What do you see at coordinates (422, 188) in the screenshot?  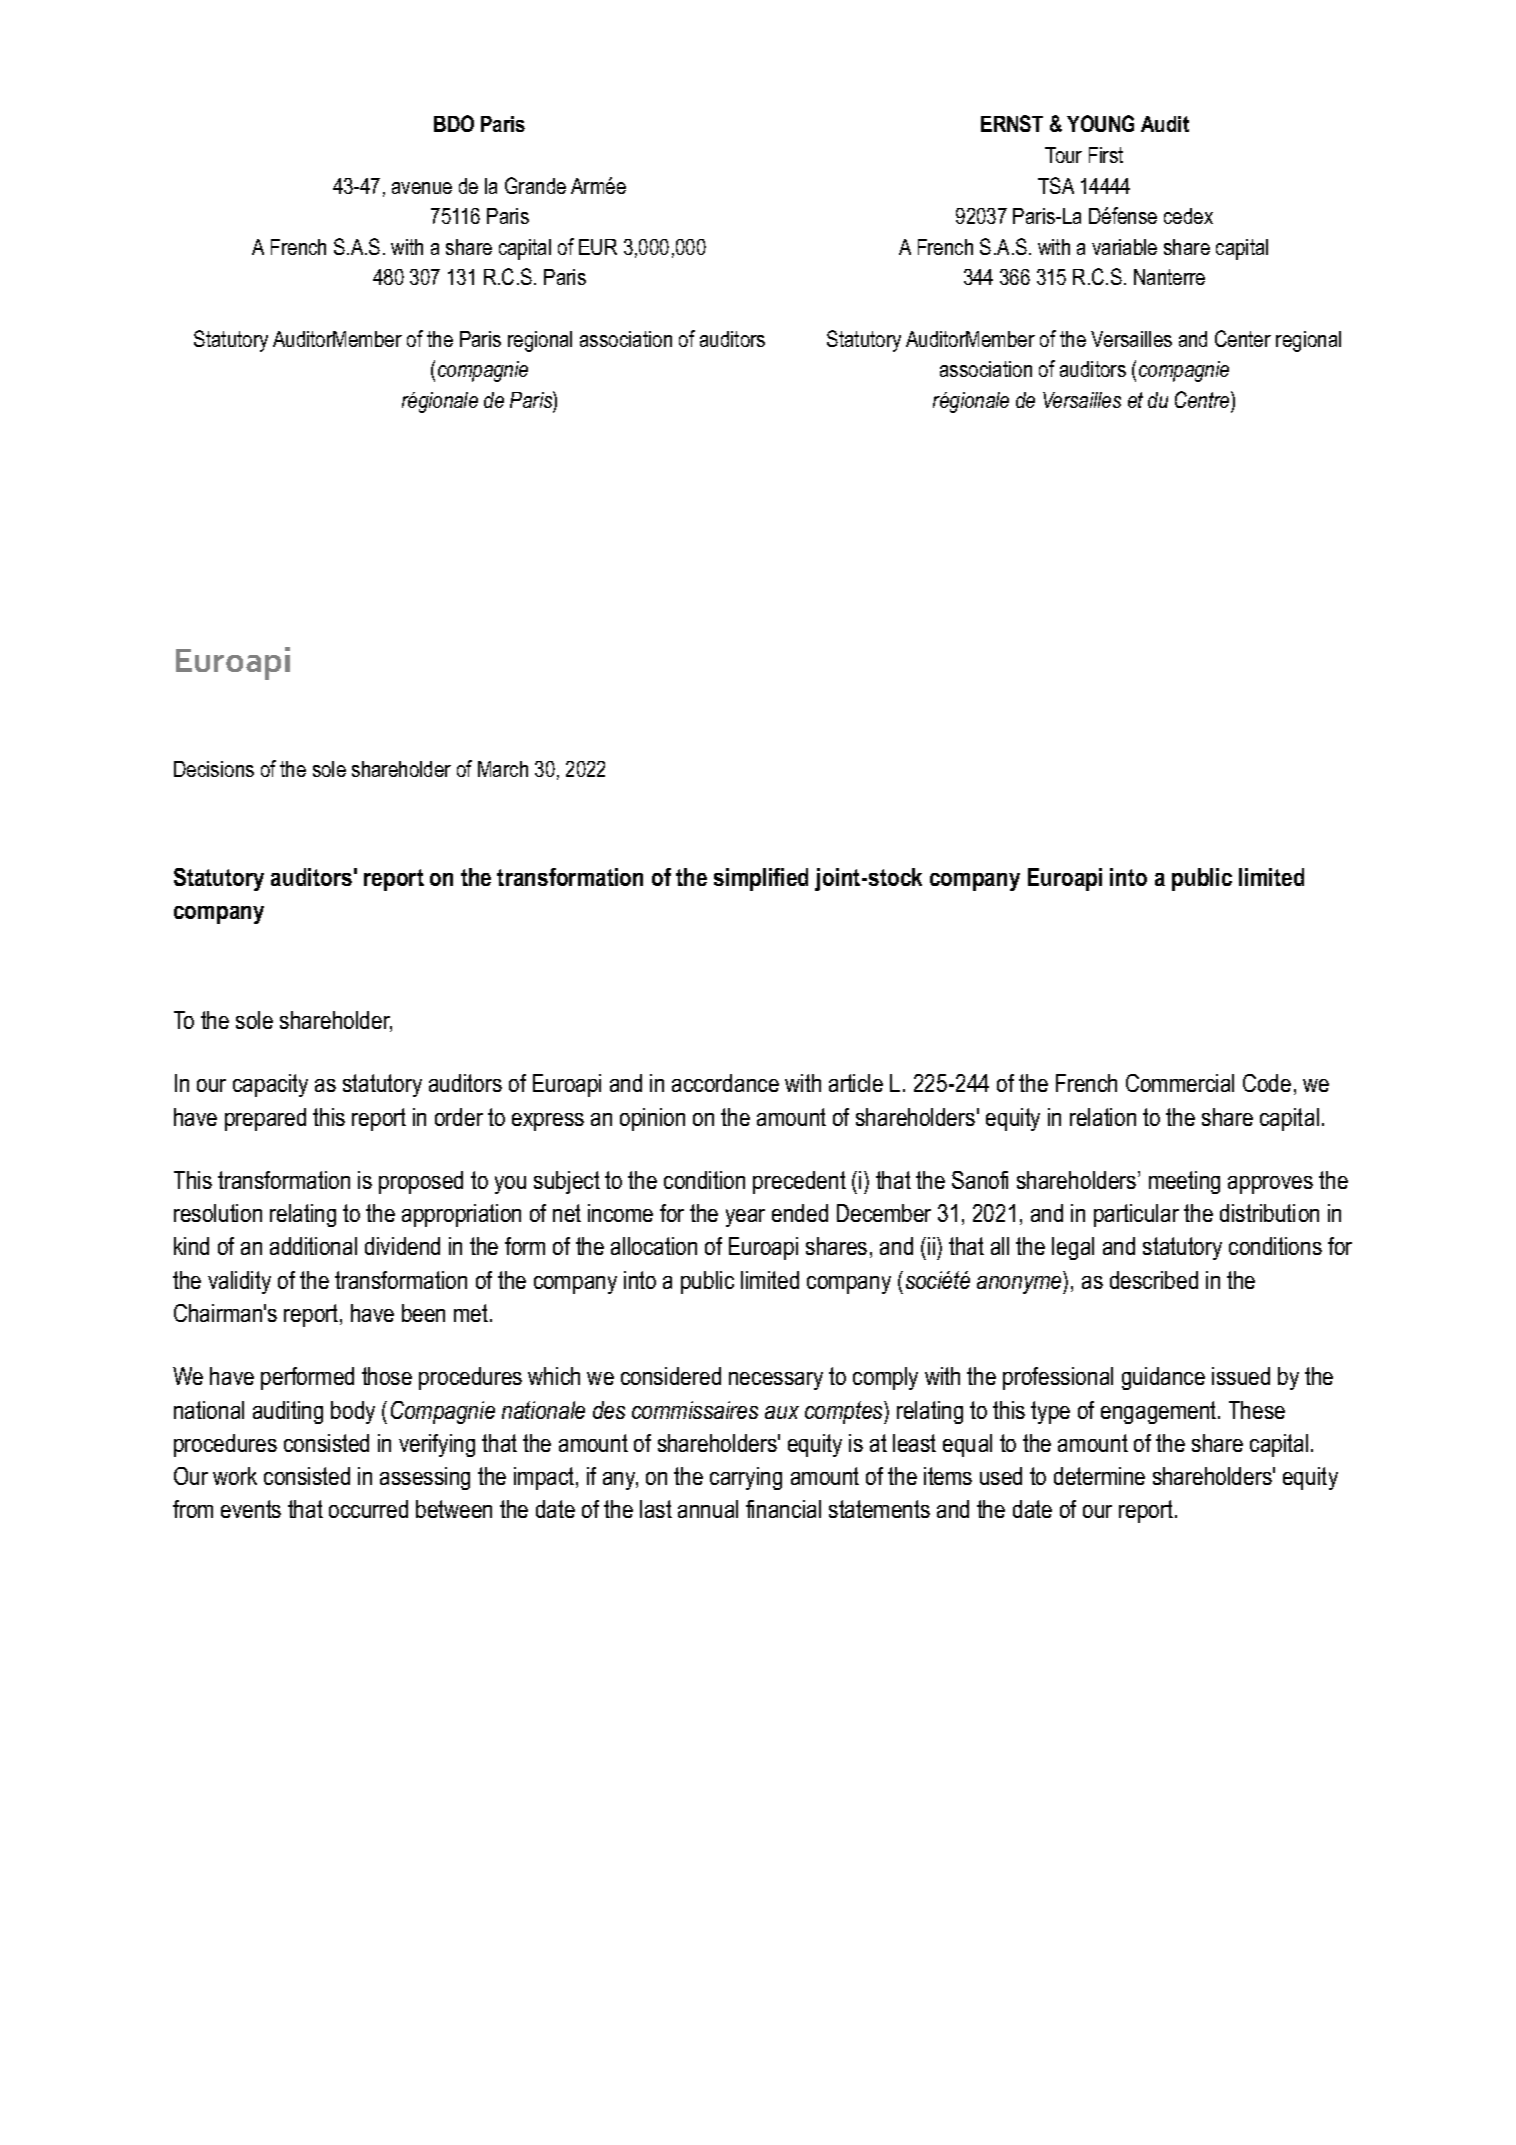 I see `avenue` at bounding box center [422, 188].
